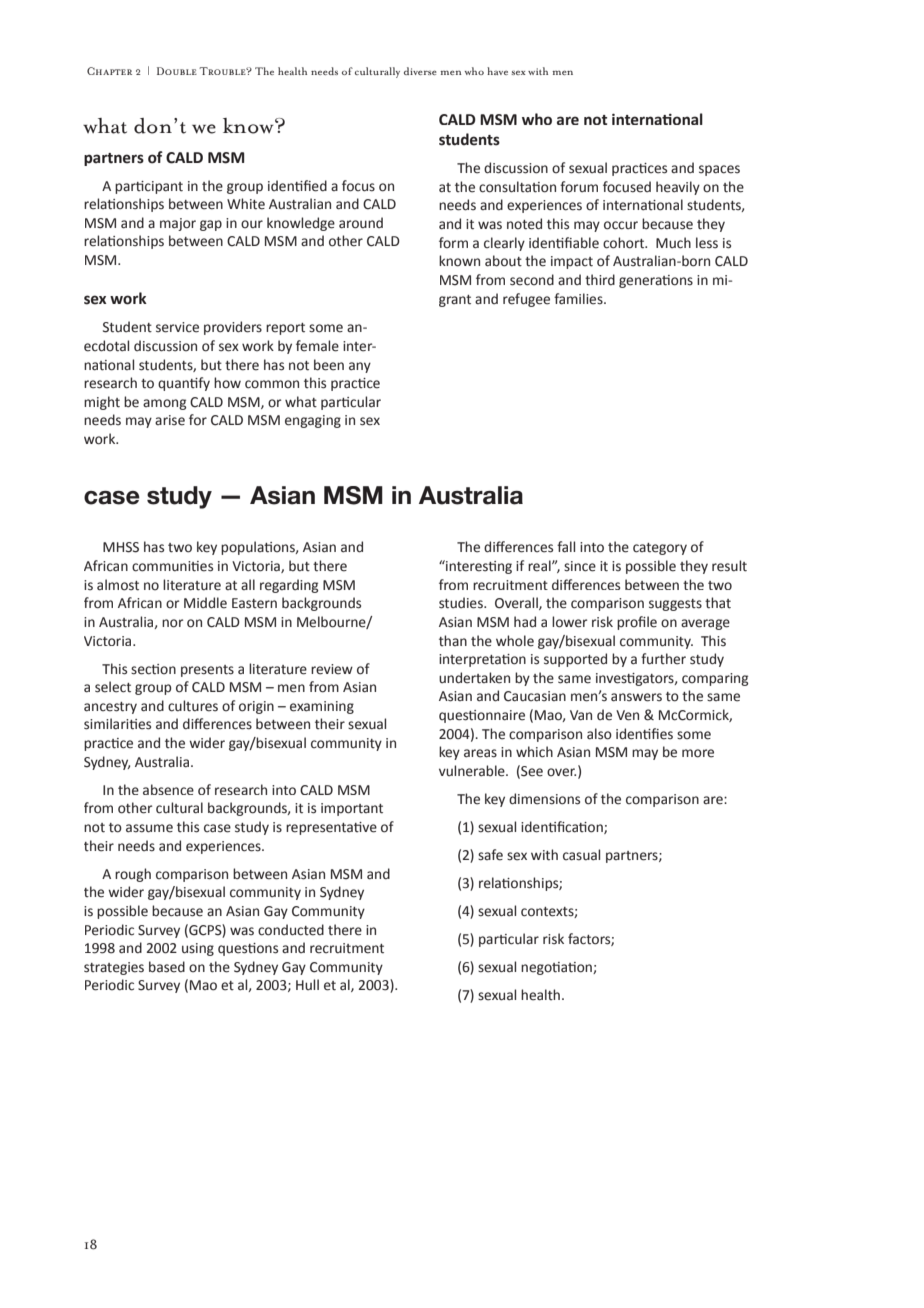 The height and width of the document is (1308, 924). I want to click on Hull, so click(307, 984).
